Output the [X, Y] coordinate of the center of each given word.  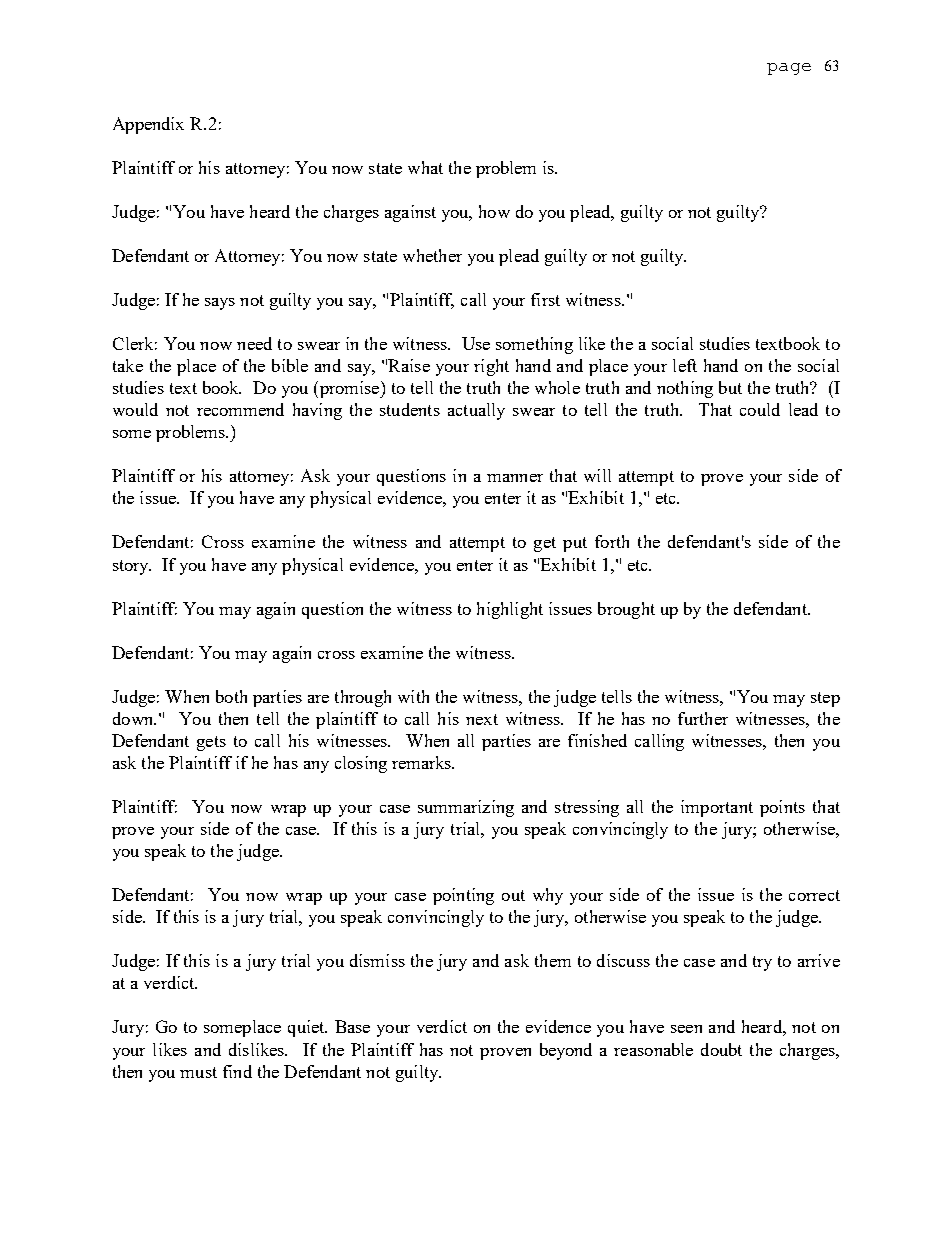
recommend [240, 409]
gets [211, 743]
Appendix [148, 125]
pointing [463, 896]
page [789, 69]
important [717, 808]
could [760, 409]
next [482, 719]
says [220, 304]
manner [515, 478]
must [198, 1072]
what [425, 167]
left [685, 365]
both [231, 696]
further [703, 718]
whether [432, 255]
